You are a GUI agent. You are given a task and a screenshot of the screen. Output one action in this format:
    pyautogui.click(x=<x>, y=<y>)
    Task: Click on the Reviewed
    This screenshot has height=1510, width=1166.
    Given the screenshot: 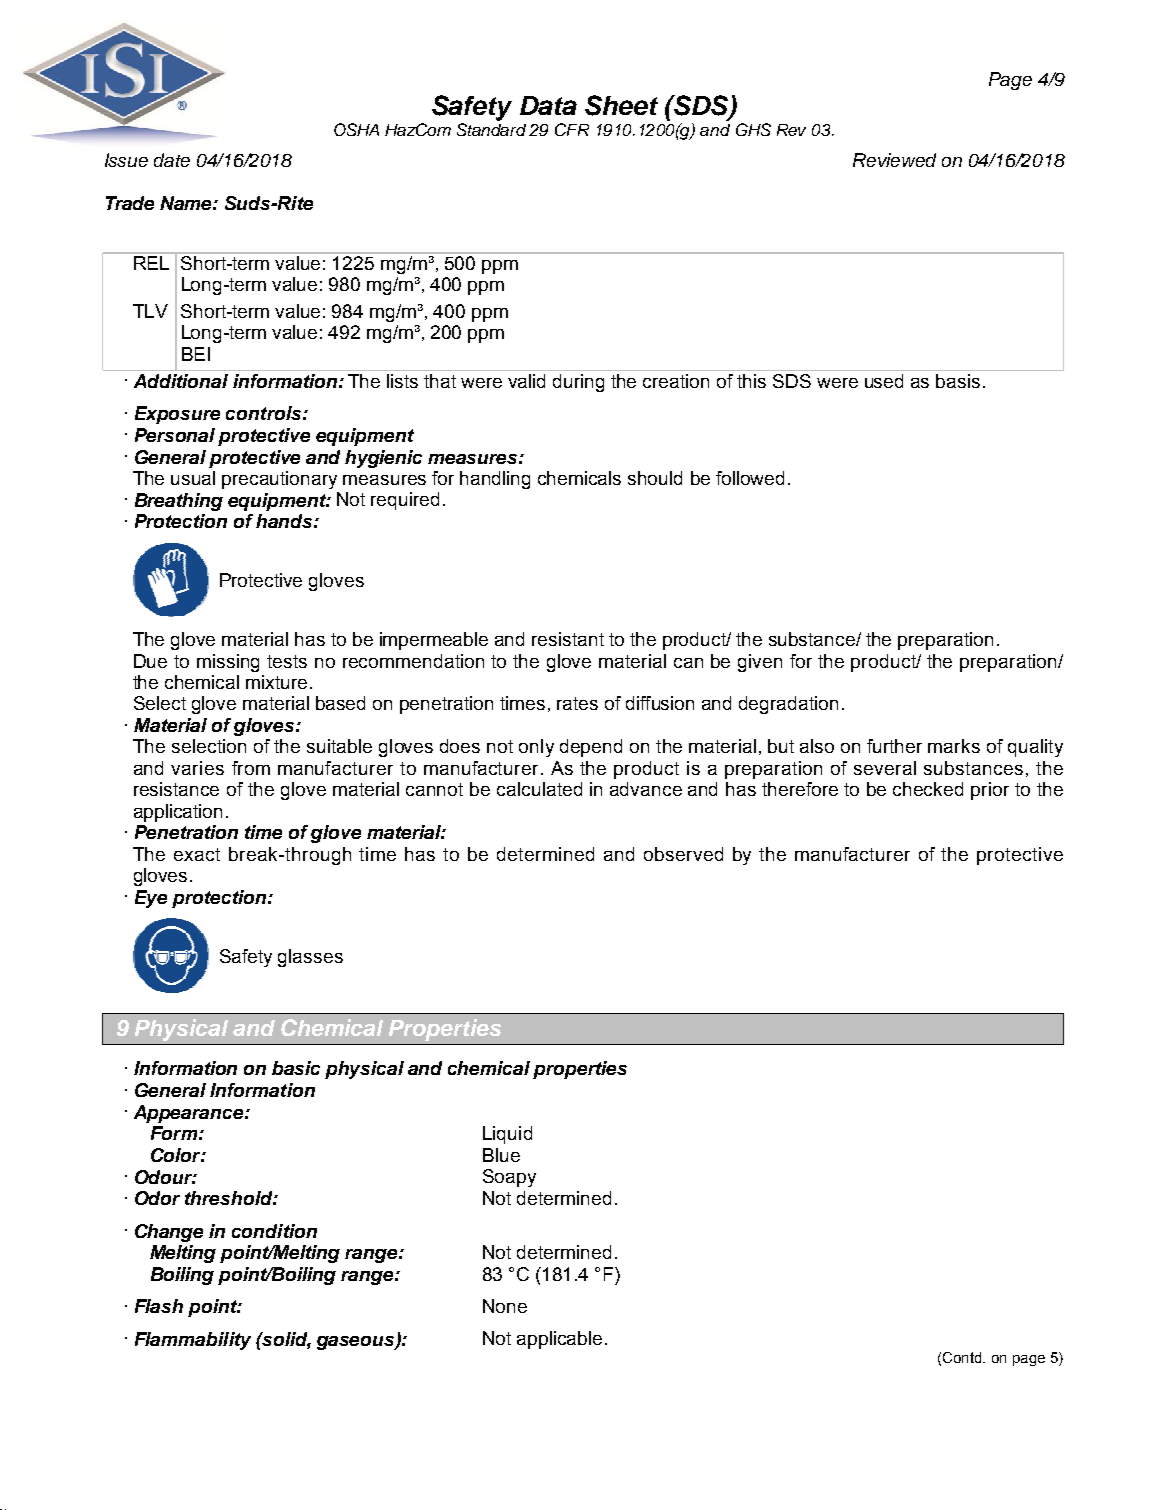 What is the action you would take?
    pyautogui.click(x=894, y=160)
